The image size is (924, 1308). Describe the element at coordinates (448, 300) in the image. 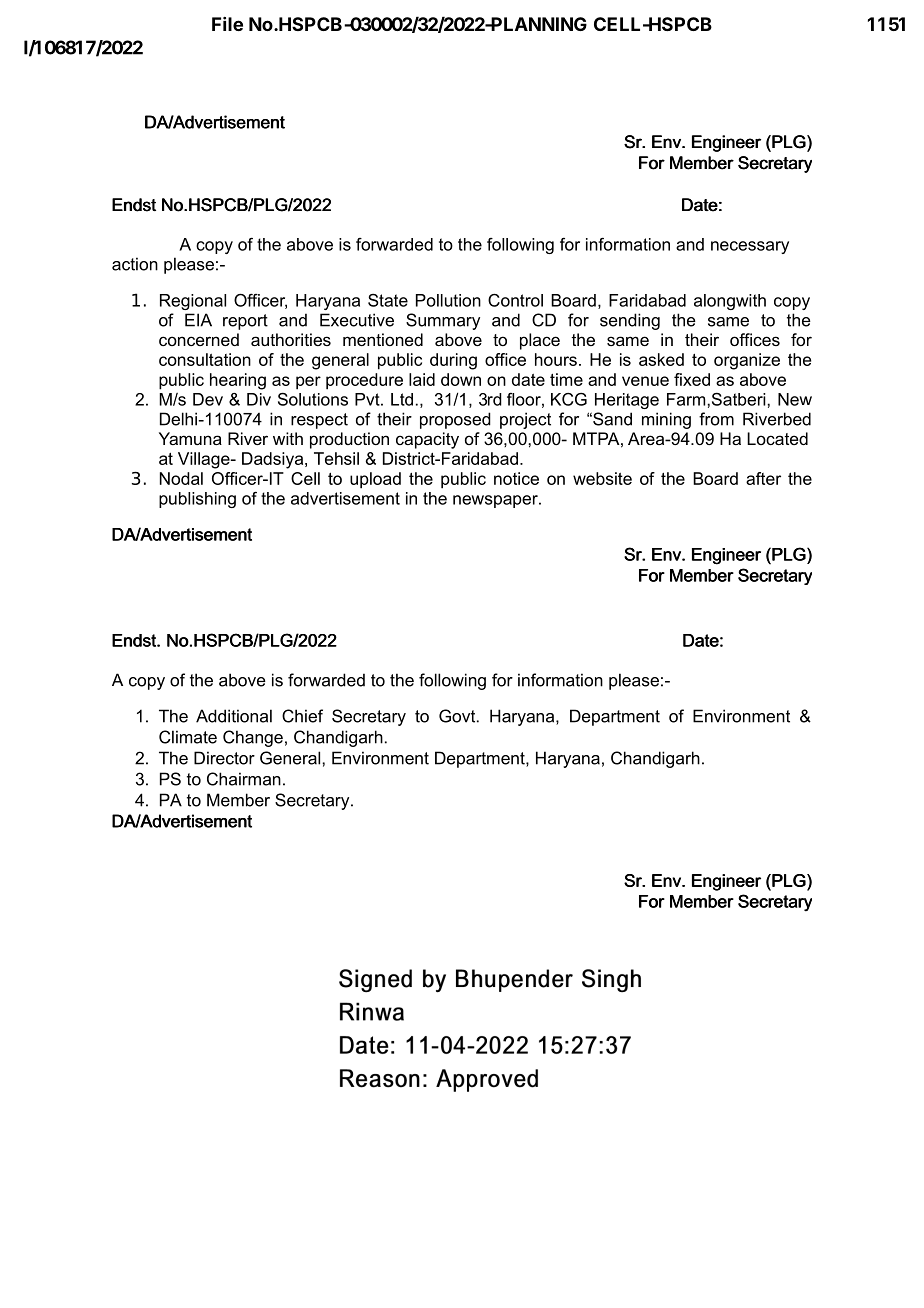

I see `Pollution` at that location.
